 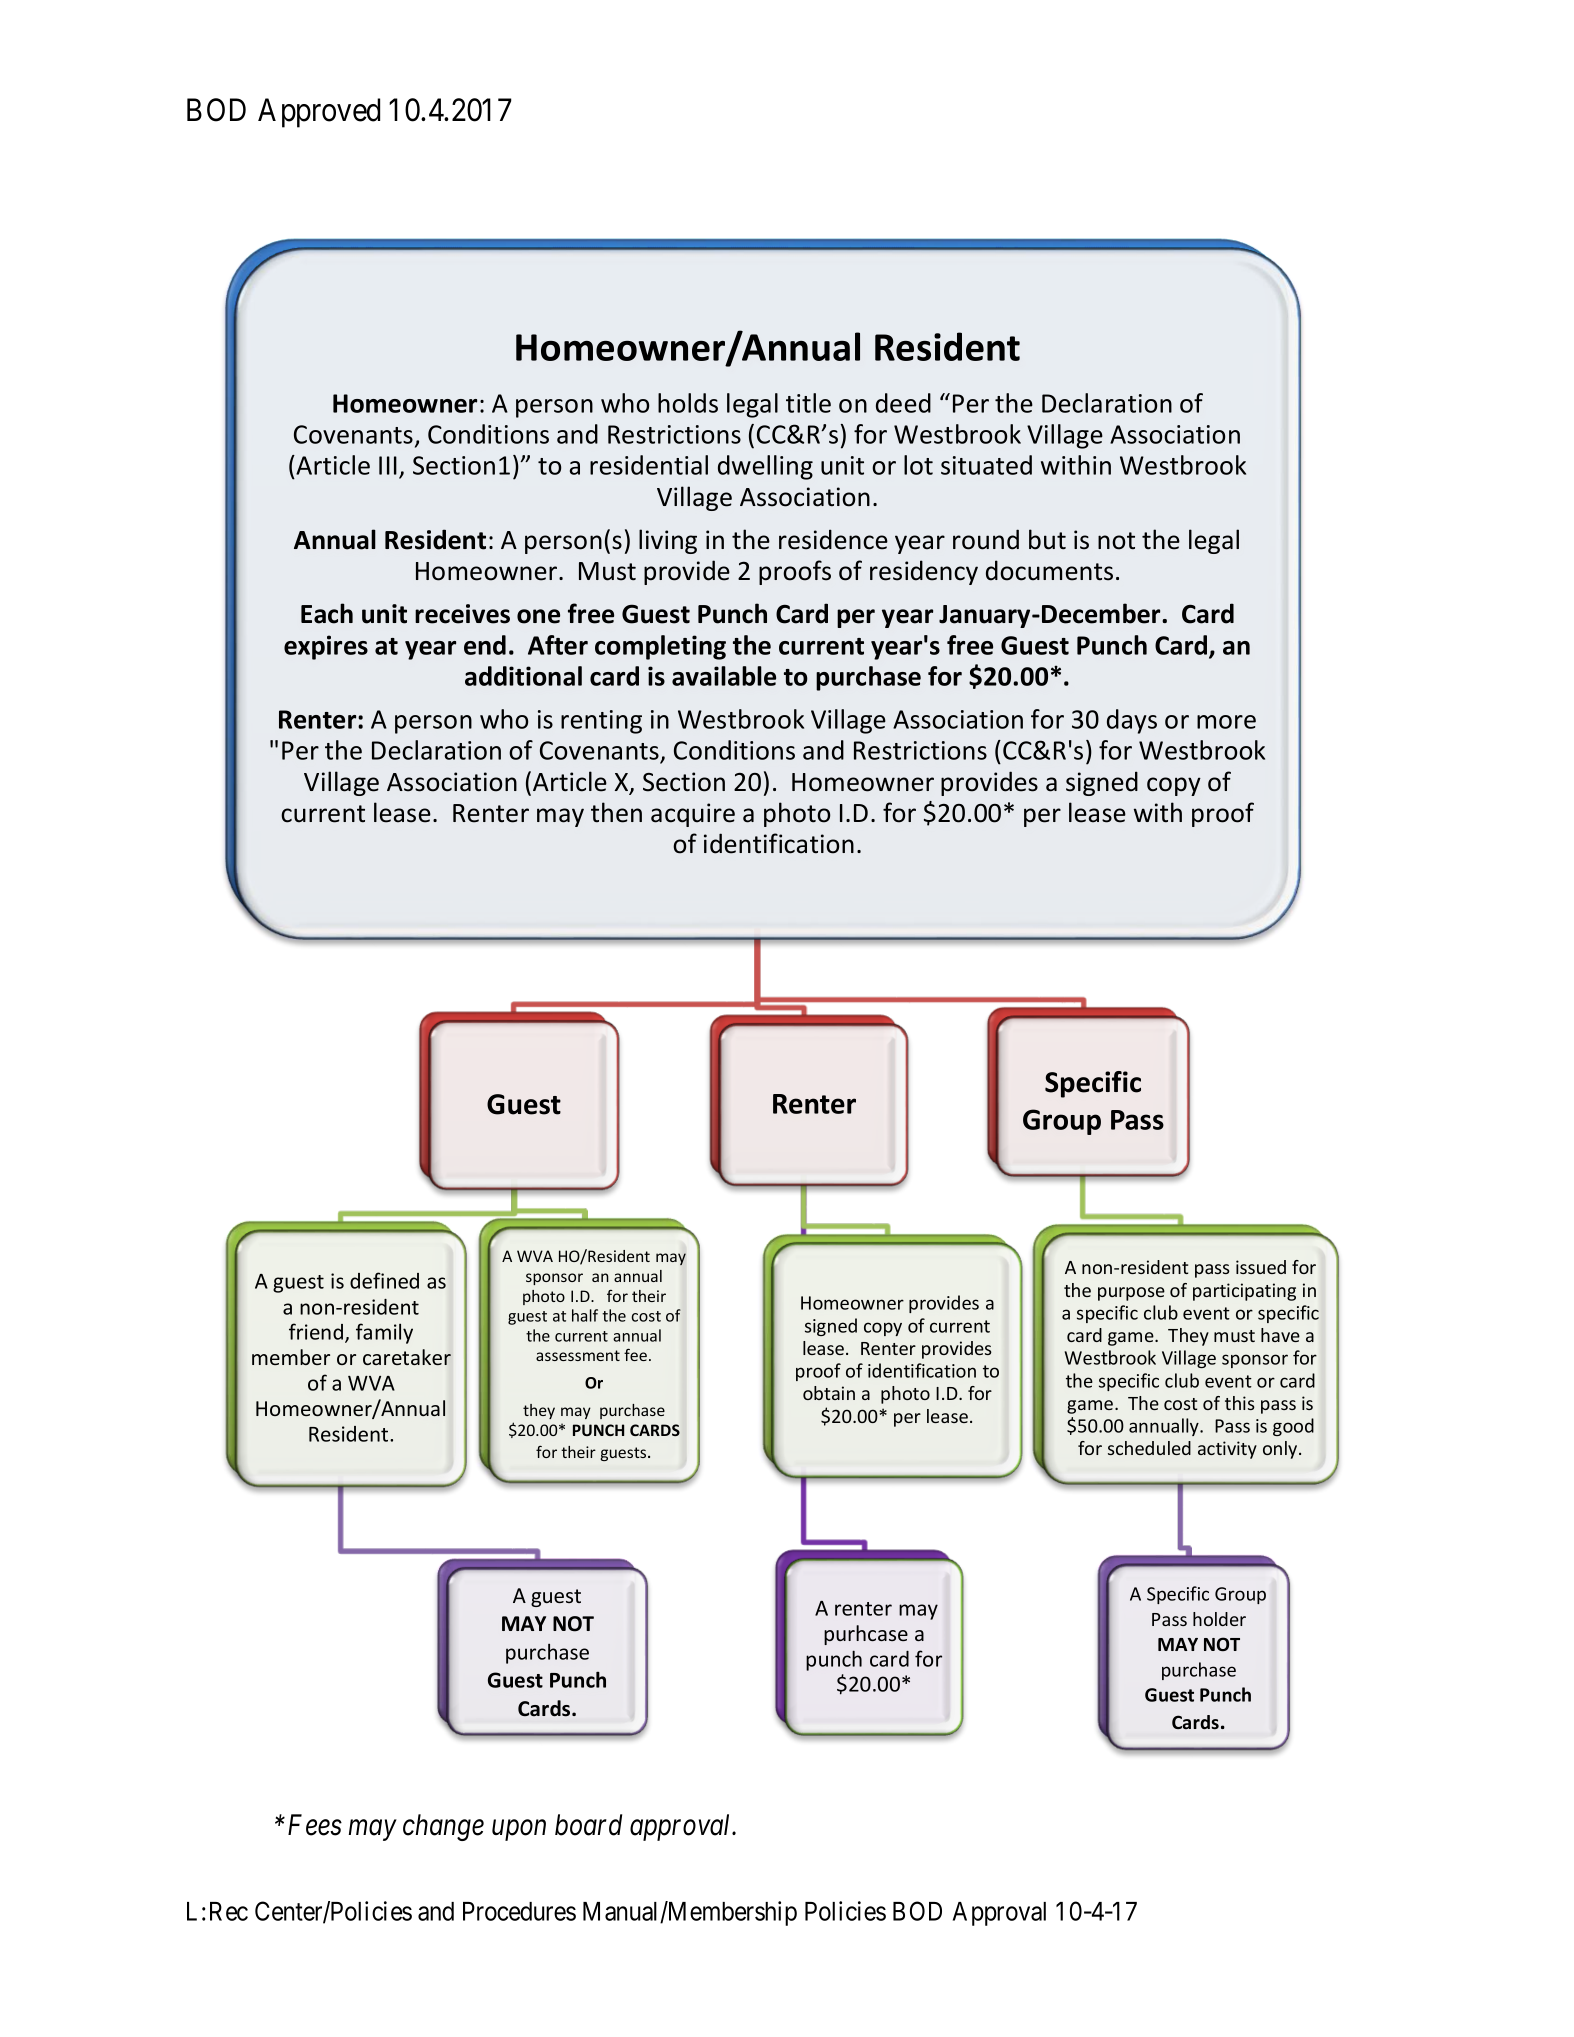 I want to click on receives, so click(x=462, y=614).
